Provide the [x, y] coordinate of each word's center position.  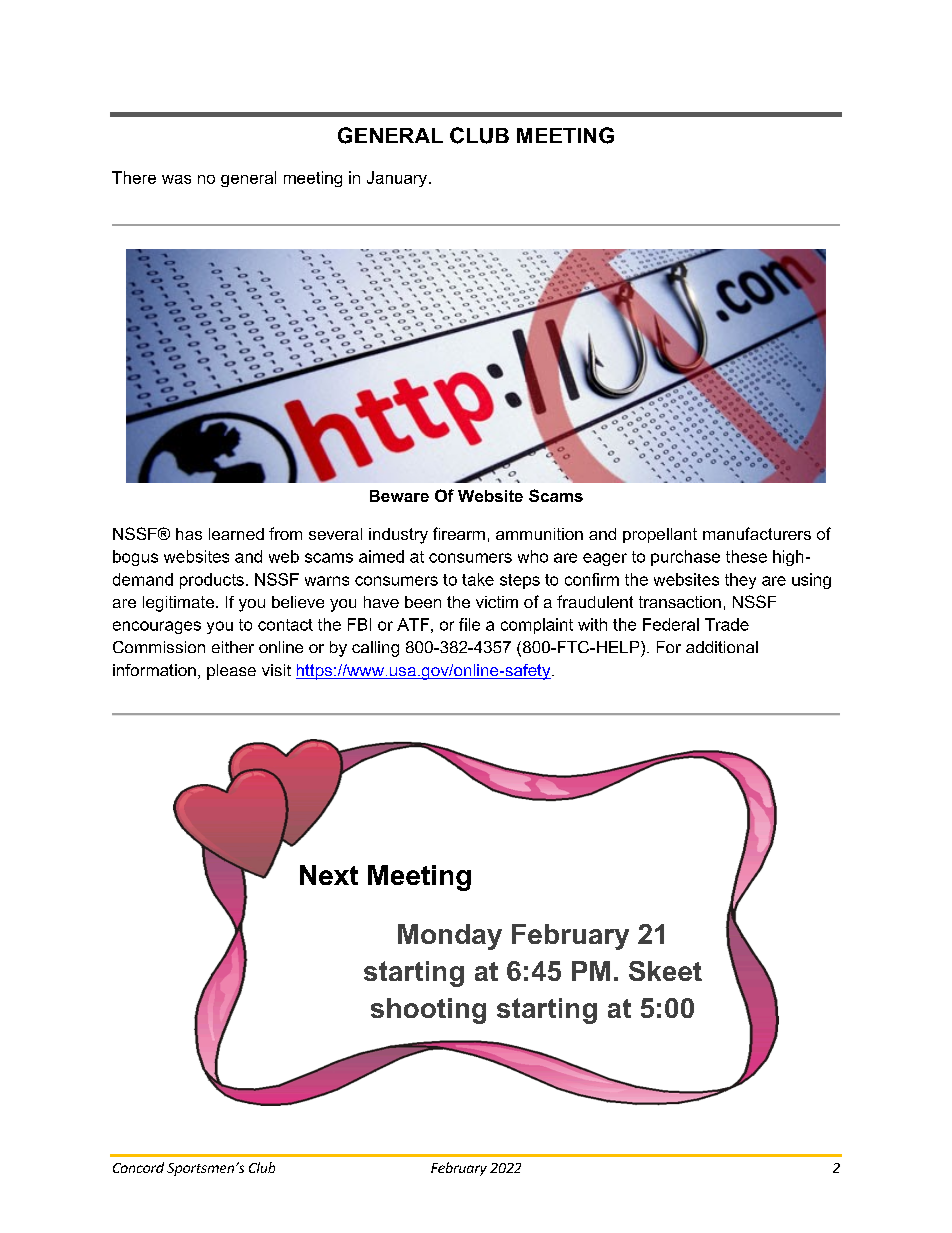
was [176, 179]
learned [236, 534]
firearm [459, 533]
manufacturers [757, 533]
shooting [428, 1011]
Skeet [665, 971]
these [746, 556]
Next [329, 875]
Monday [450, 937]
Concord [138, 1167]
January [397, 179]
